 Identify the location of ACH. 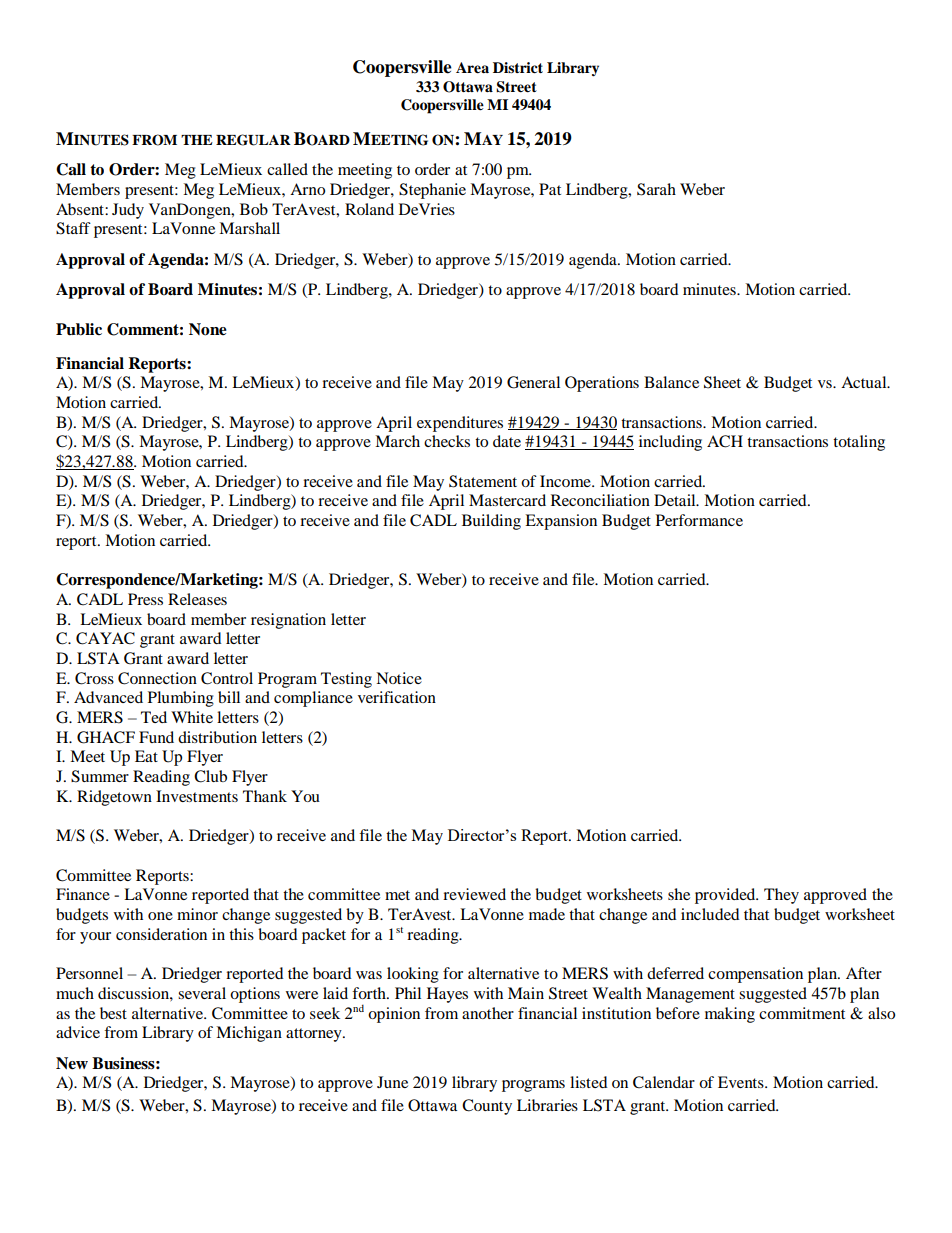
(725, 441).
